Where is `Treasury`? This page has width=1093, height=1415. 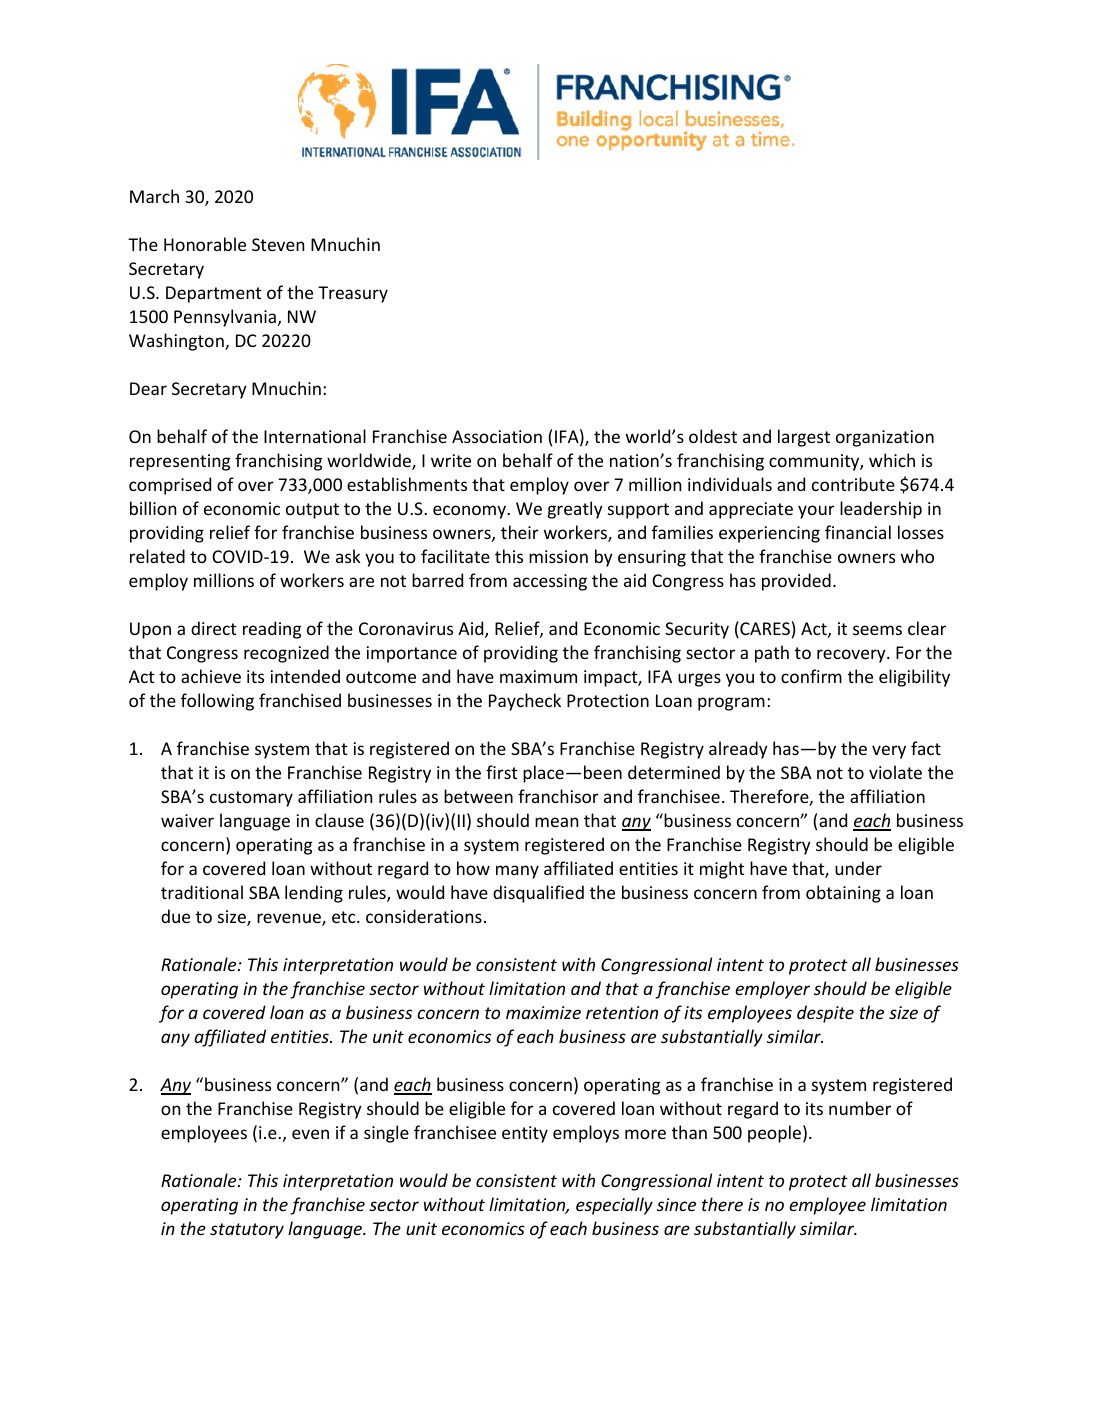
Treasury is located at coordinates (353, 294).
